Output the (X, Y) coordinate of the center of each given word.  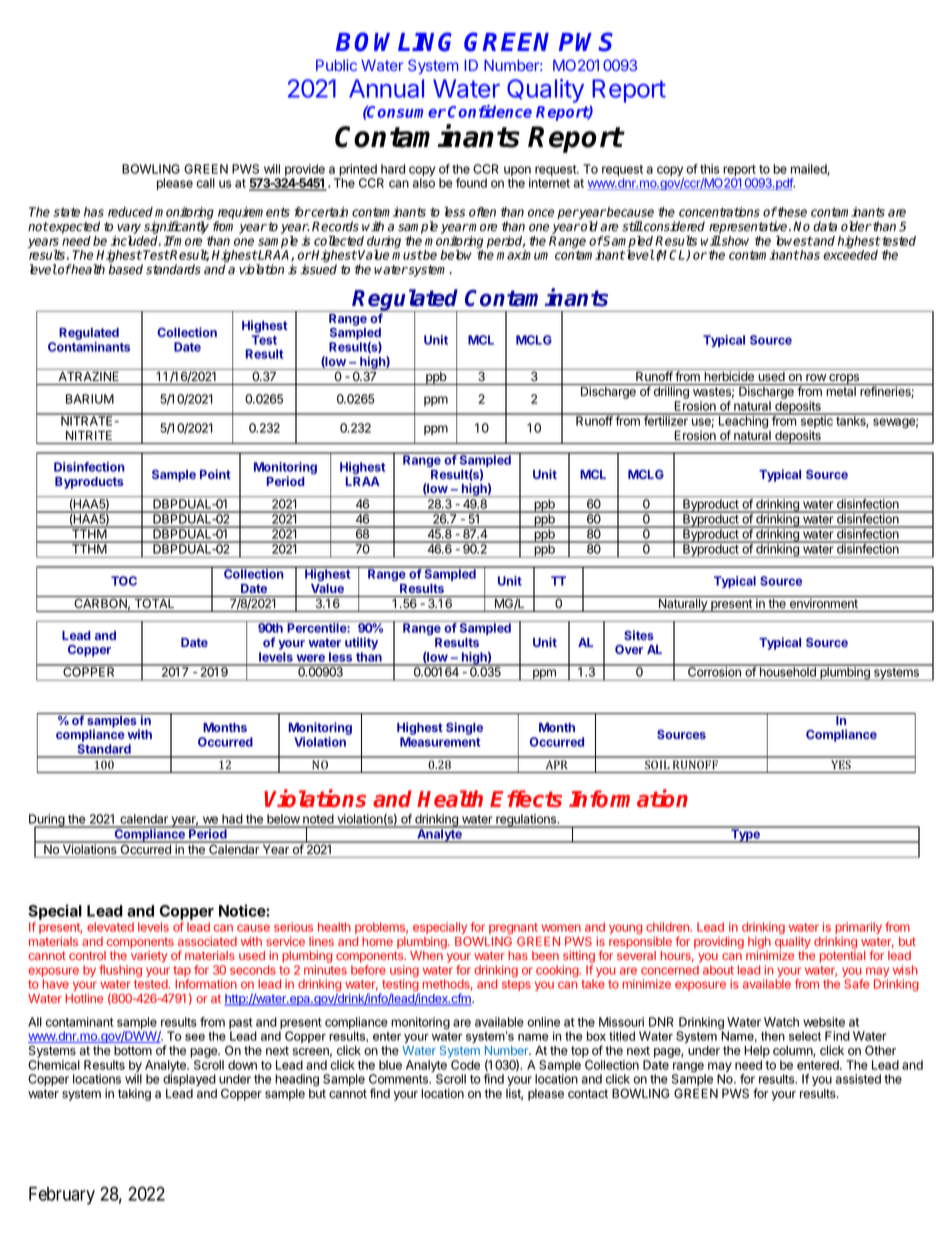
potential (842, 957)
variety (149, 957)
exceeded (850, 254)
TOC (124, 581)
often (482, 212)
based (125, 269)
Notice (243, 910)
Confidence (490, 111)
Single (464, 728)
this (710, 169)
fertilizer (666, 420)
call (205, 183)
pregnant (513, 928)
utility (361, 643)
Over (629, 649)
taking (134, 1094)
